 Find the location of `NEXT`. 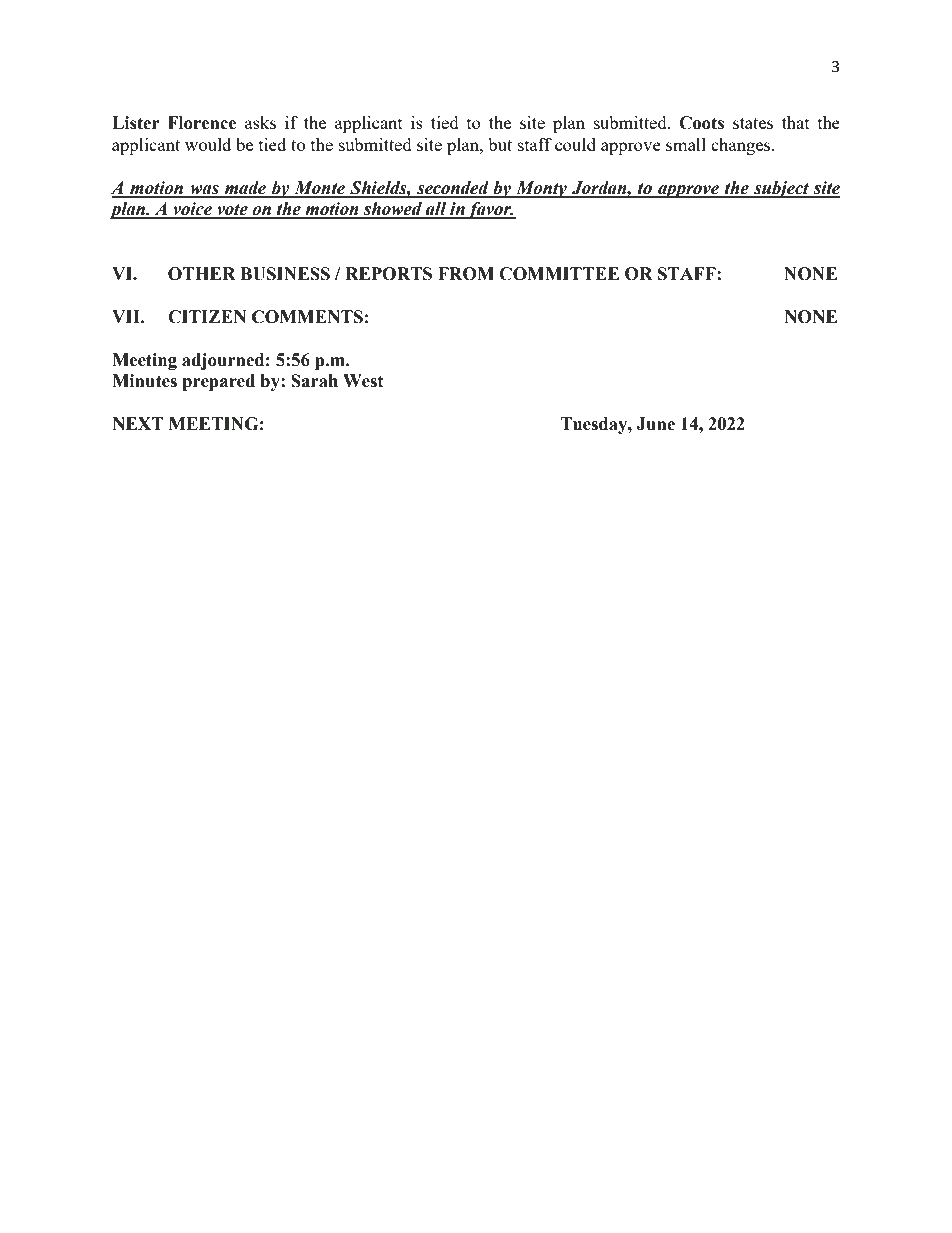

NEXT is located at coordinates (138, 423).
